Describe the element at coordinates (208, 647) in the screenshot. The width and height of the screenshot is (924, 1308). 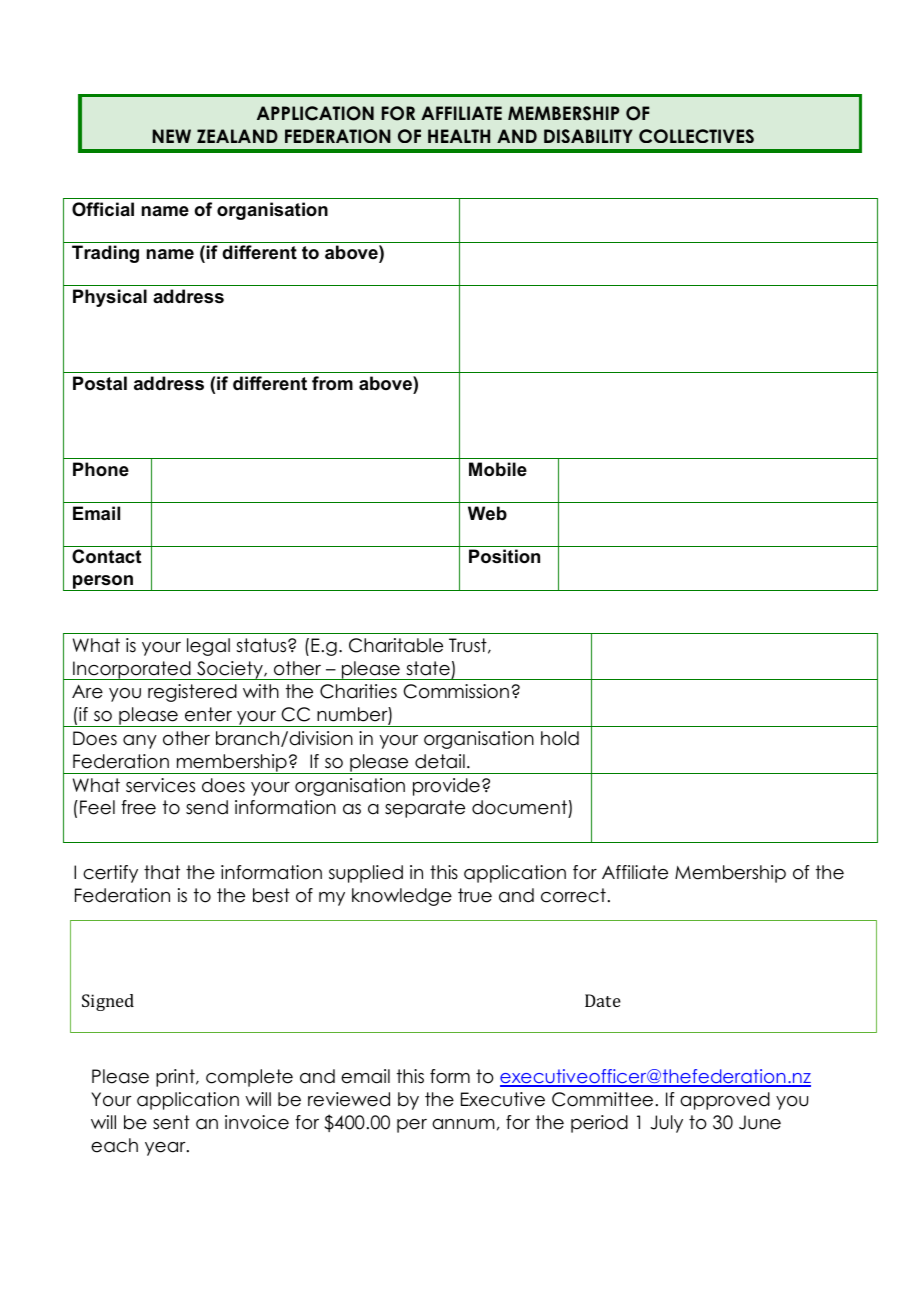
I see `legal` at that location.
